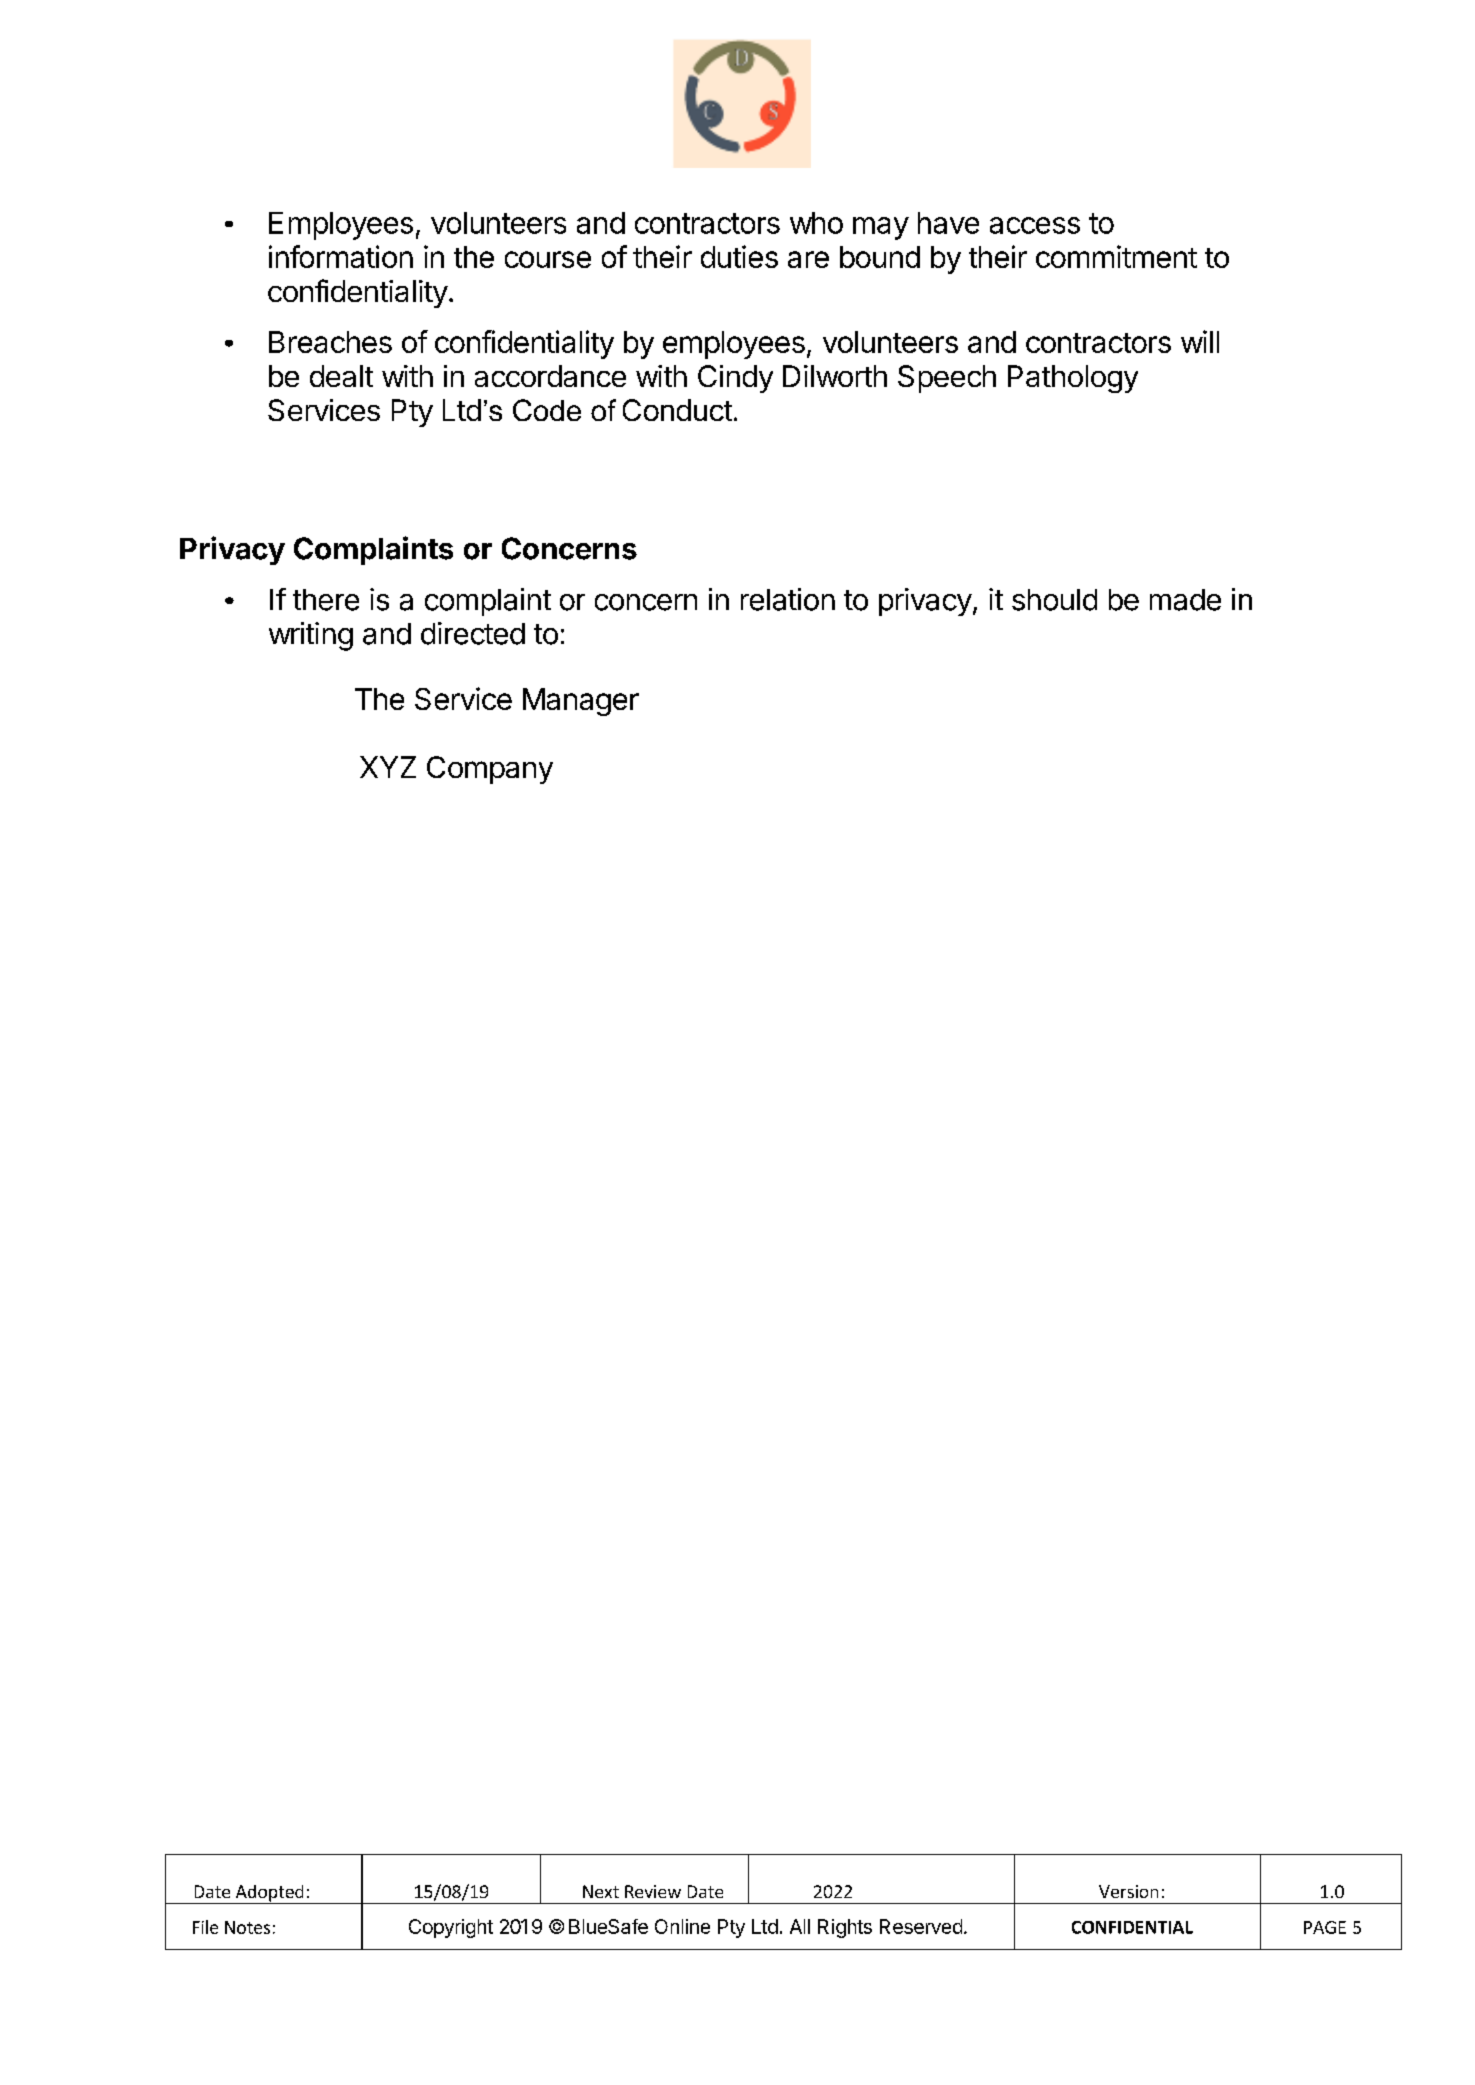 The width and height of the screenshot is (1475, 2085). Describe the element at coordinates (1128, 1891) in the screenshot. I see `Version` at that location.
